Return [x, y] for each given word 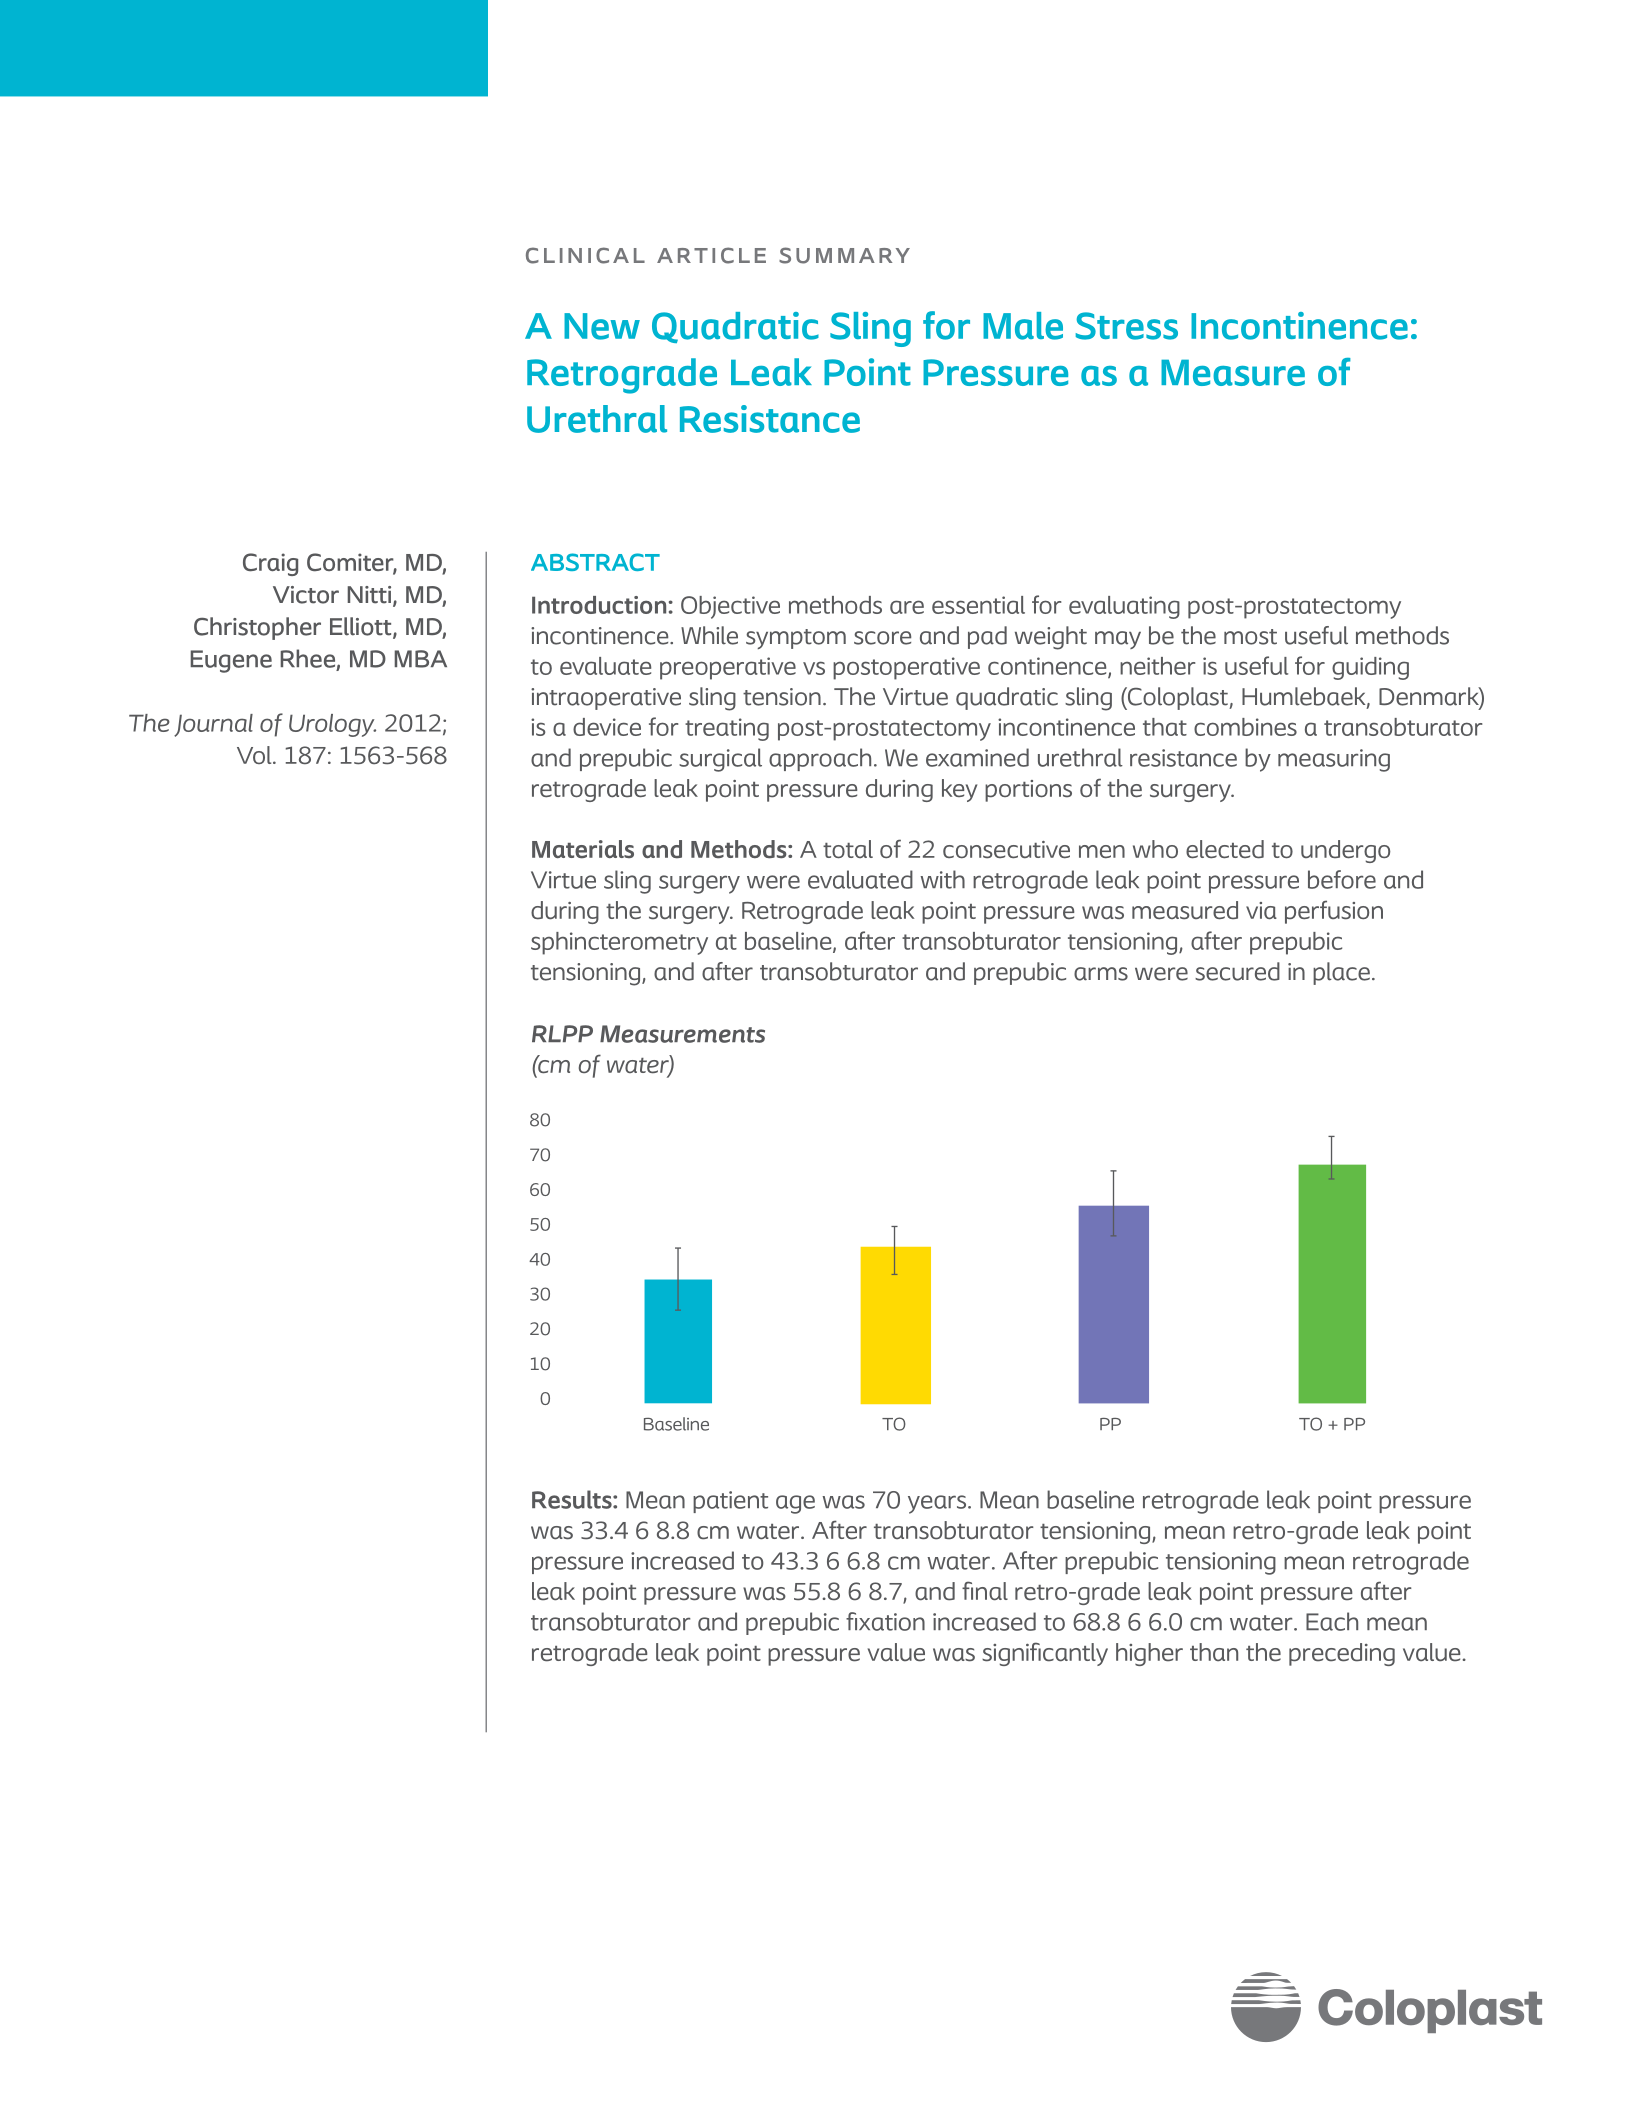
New [602, 326]
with [942, 879]
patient [730, 1502]
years [938, 1504]
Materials [583, 849]
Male [1023, 326]
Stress [1127, 326]
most [1250, 637]
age [795, 1504]
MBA [420, 659]
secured [1237, 971]
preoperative [728, 668]
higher [1149, 1654]
